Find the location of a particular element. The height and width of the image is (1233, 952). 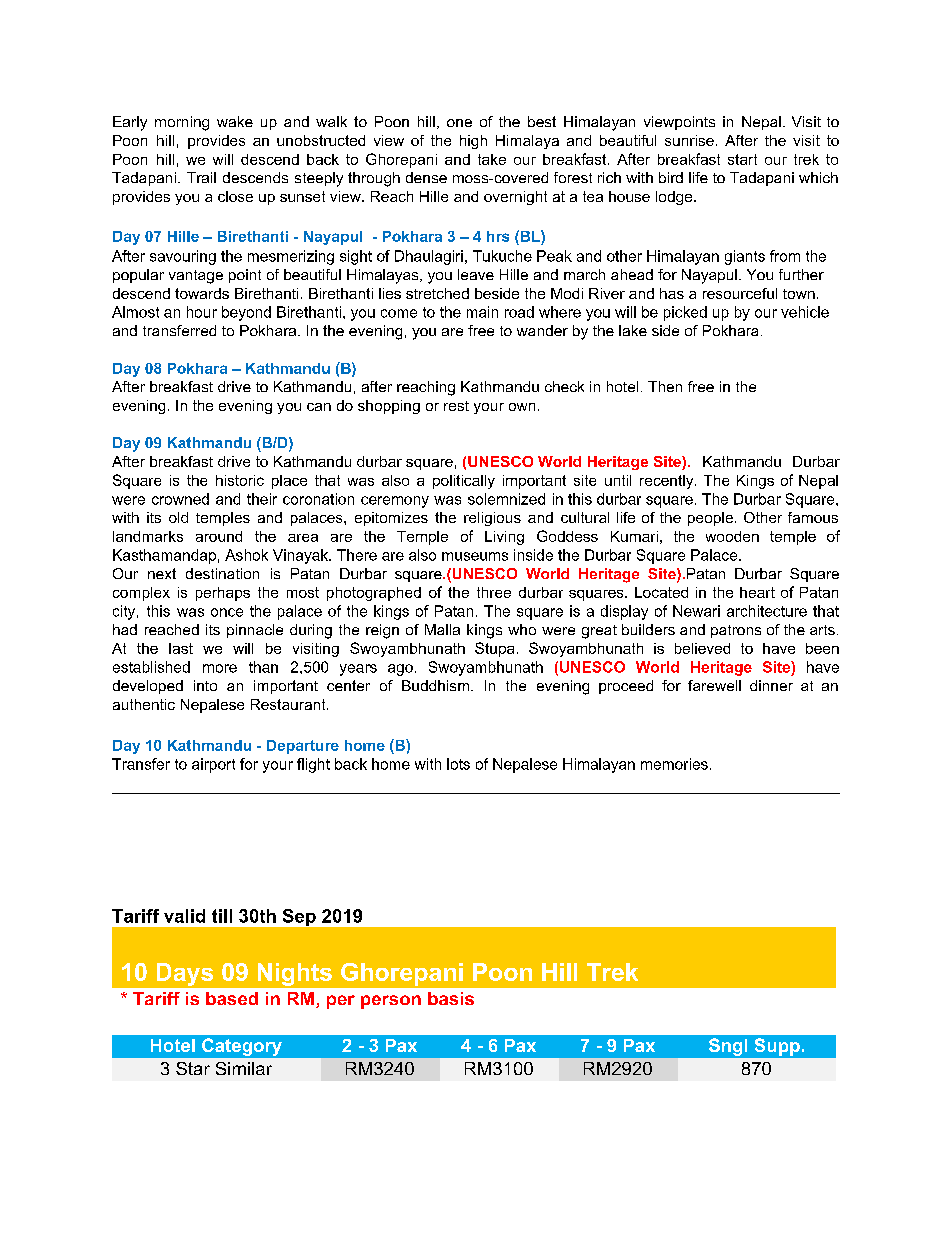

perhaps is located at coordinates (223, 594).
